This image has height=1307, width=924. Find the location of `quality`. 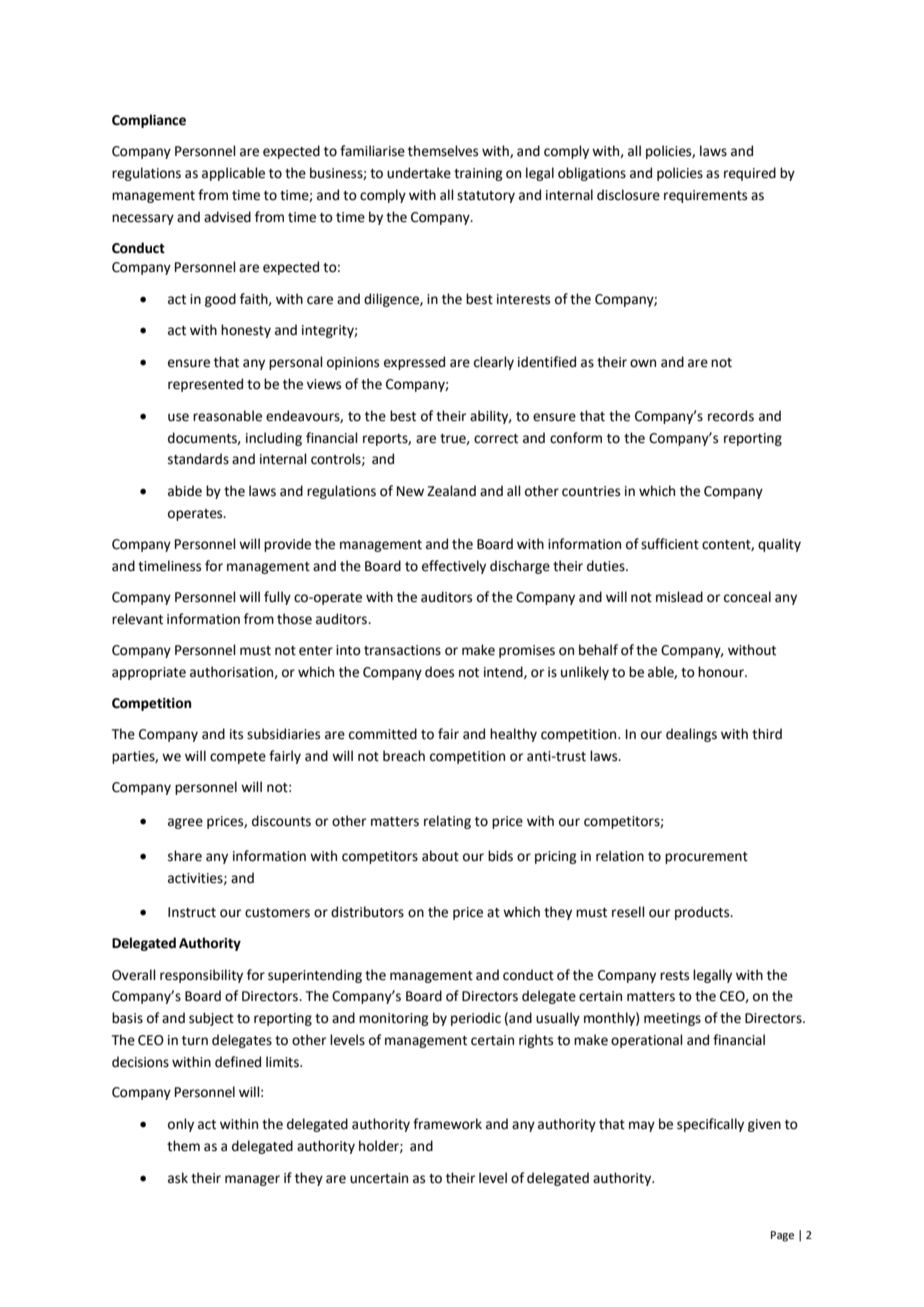

quality is located at coordinates (779, 545).
